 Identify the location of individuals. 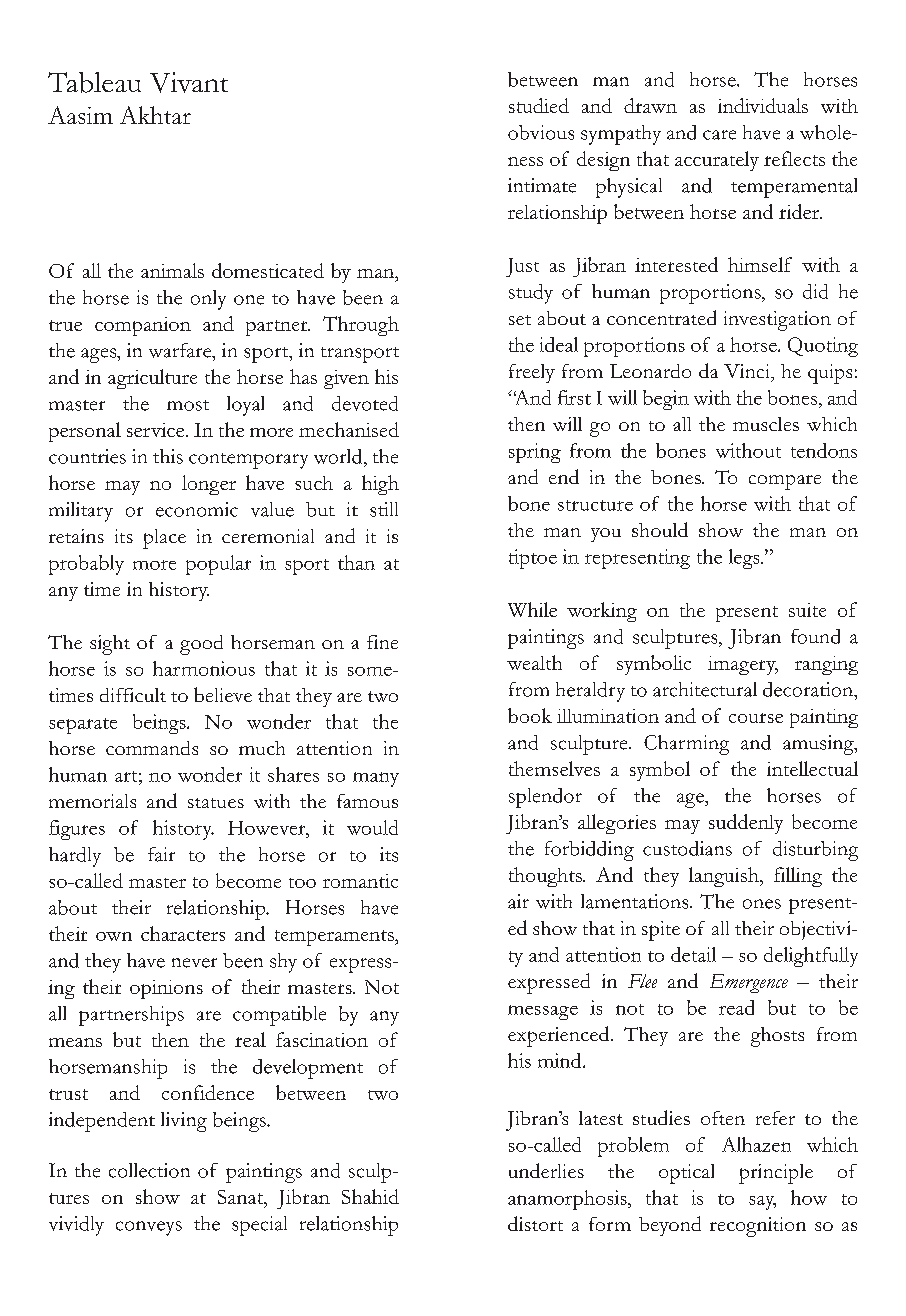
(763, 105).
